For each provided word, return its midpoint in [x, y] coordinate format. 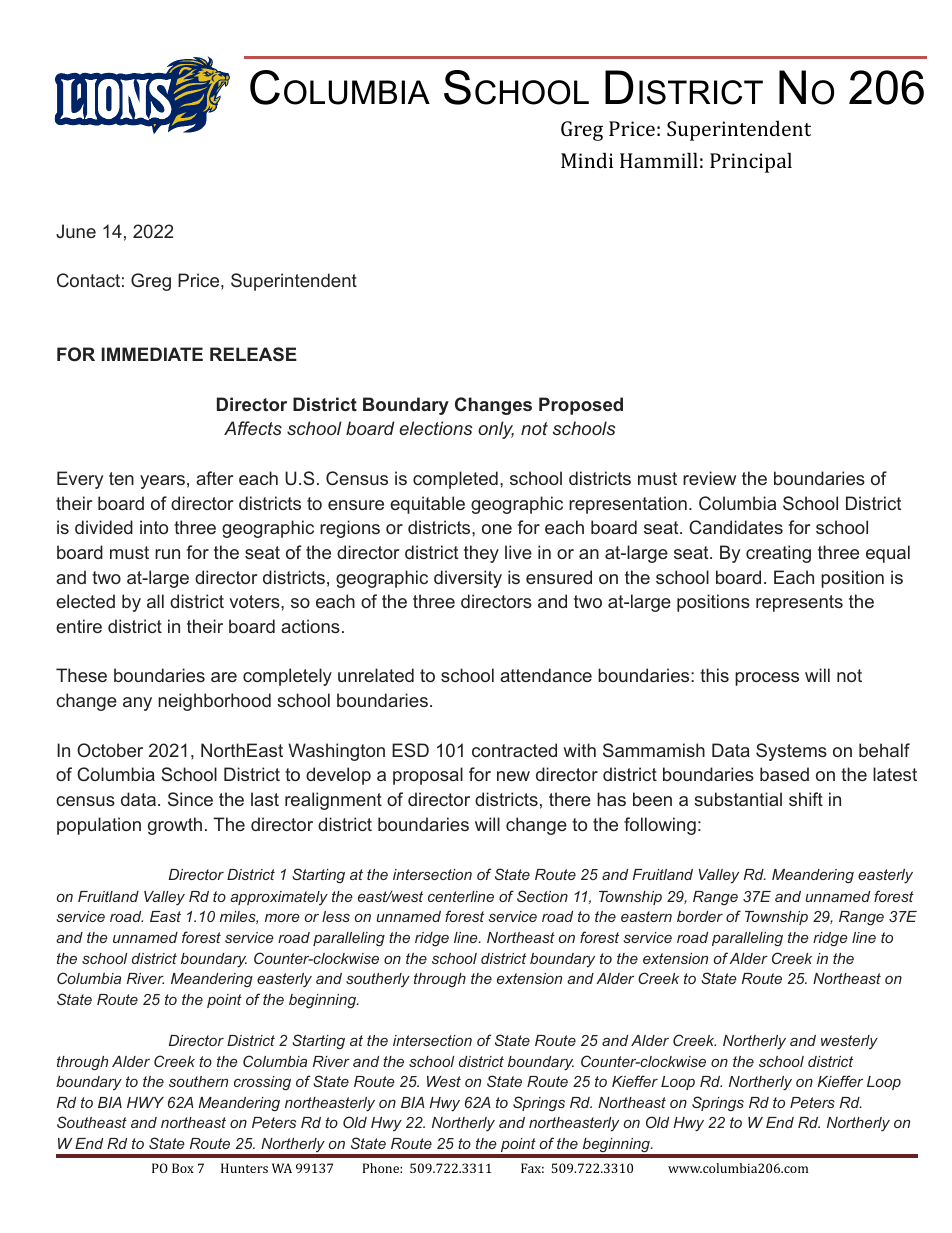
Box [183, 1168]
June [76, 231]
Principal [751, 162]
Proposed [581, 406]
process [767, 679]
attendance [546, 675]
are [224, 677]
